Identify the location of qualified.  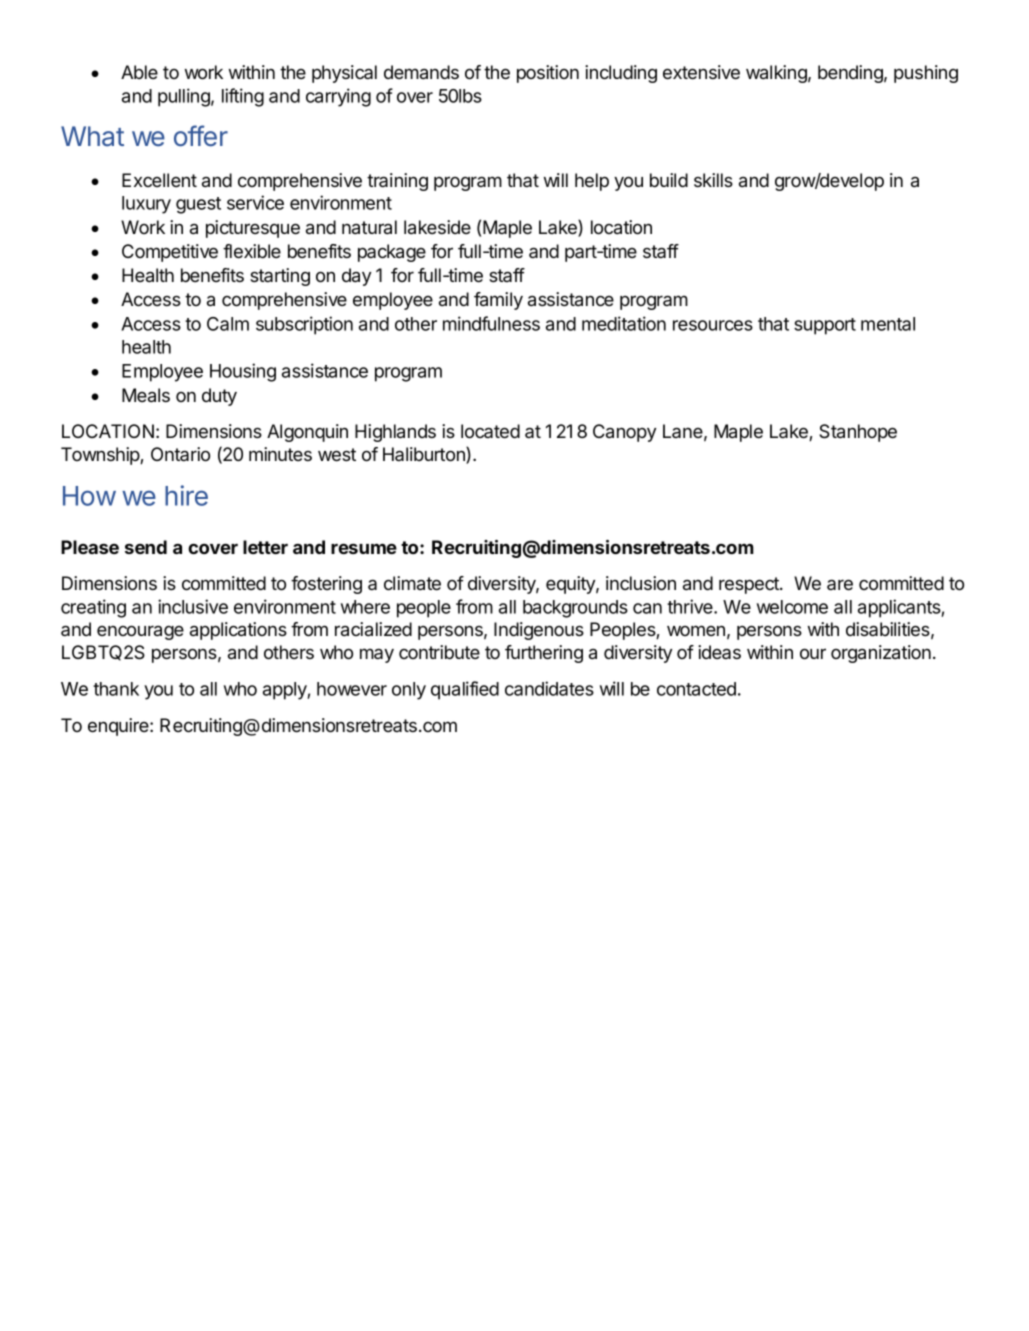
(465, 690).
